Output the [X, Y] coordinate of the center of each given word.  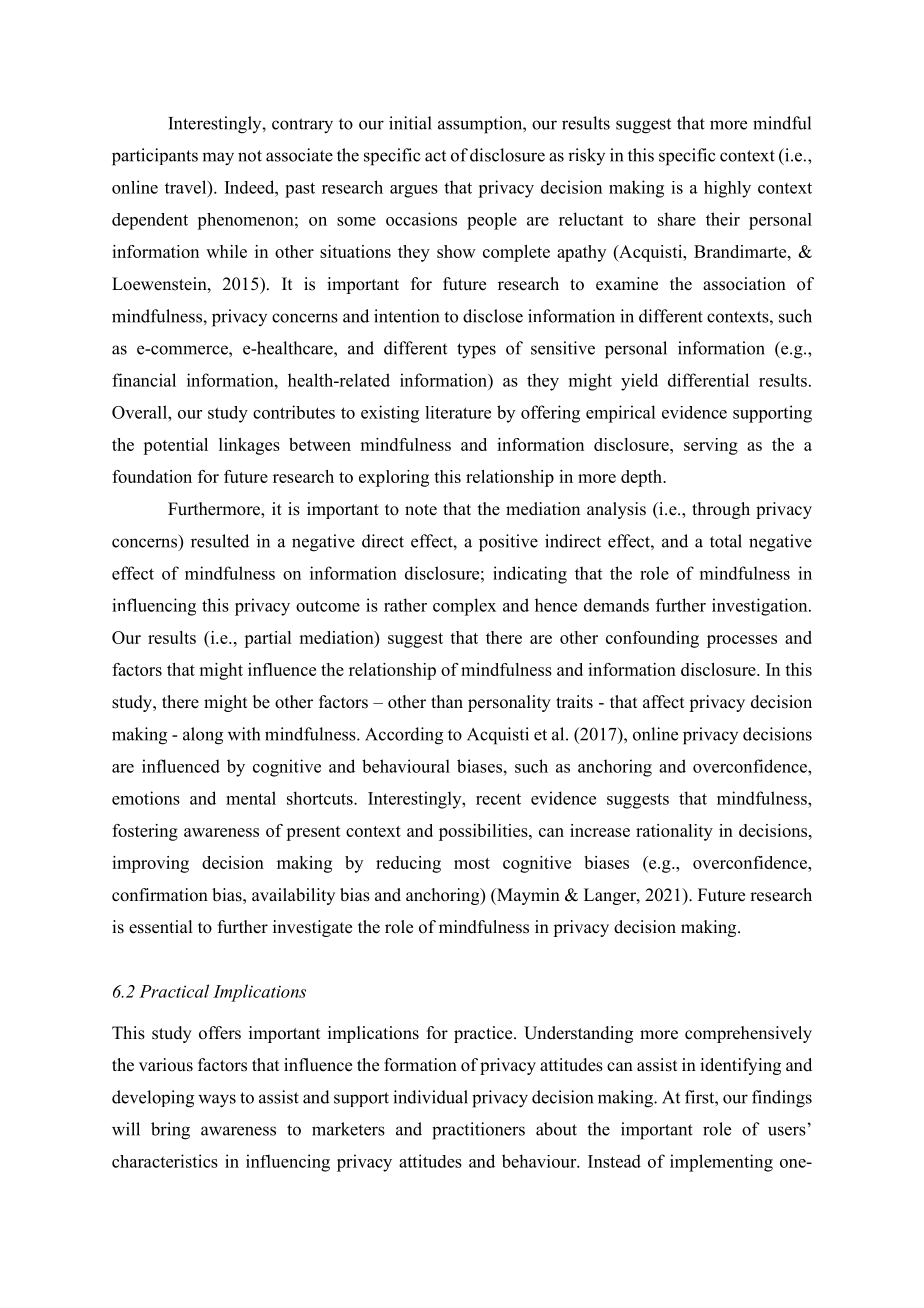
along [203, 736]
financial [144, 380]
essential [160, 927]
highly [727, 189]
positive [508, 543]
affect [663, 702]
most [472, 863]
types [476, 351]
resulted [220, 541]
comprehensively [748, 1034]
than [447, 701]
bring [170, 1131]
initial [410, 123]
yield [639, 382]
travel [187, 187]
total [726, 541]
